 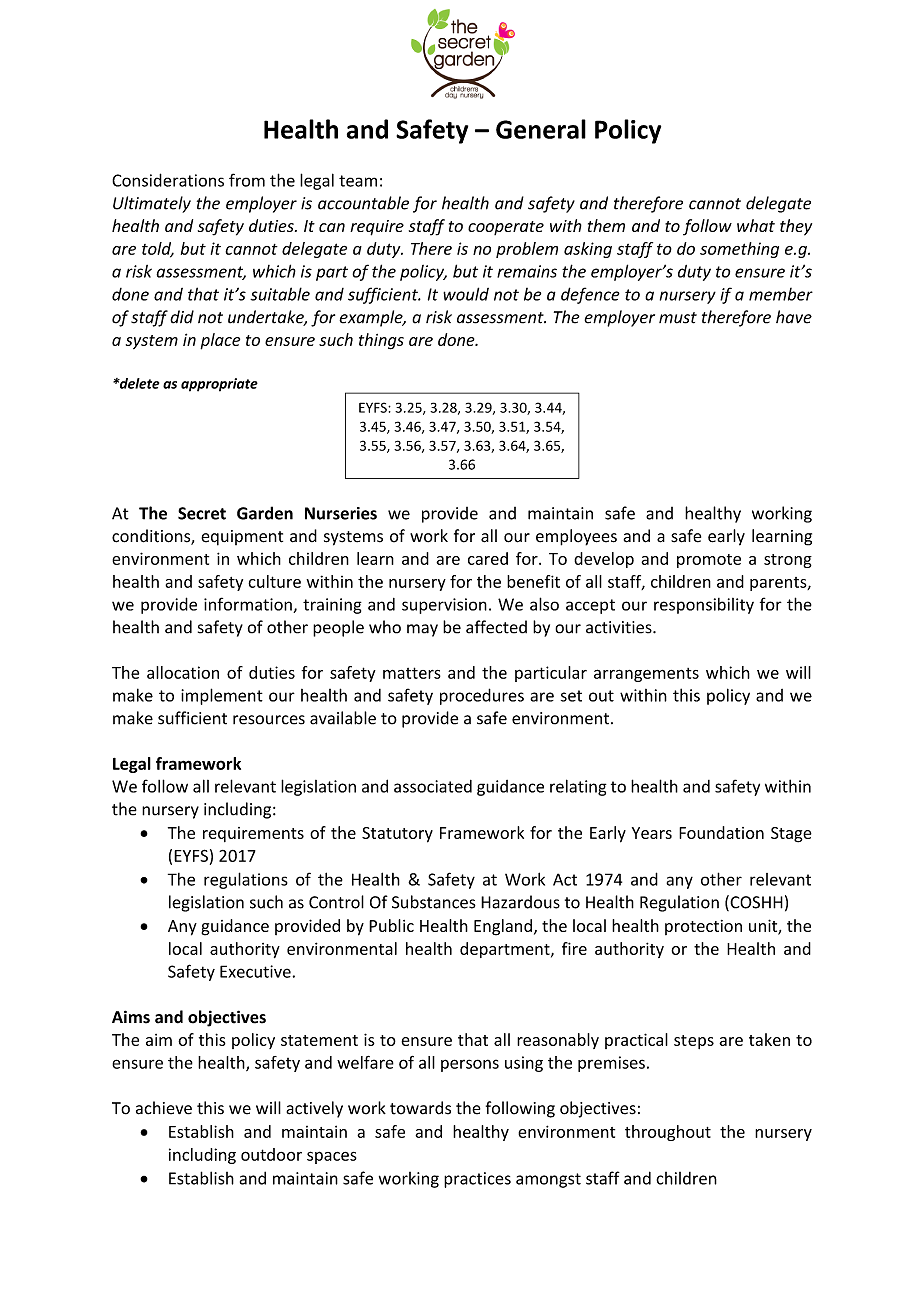 I want to click on protection, so click(x=703, y=927).
